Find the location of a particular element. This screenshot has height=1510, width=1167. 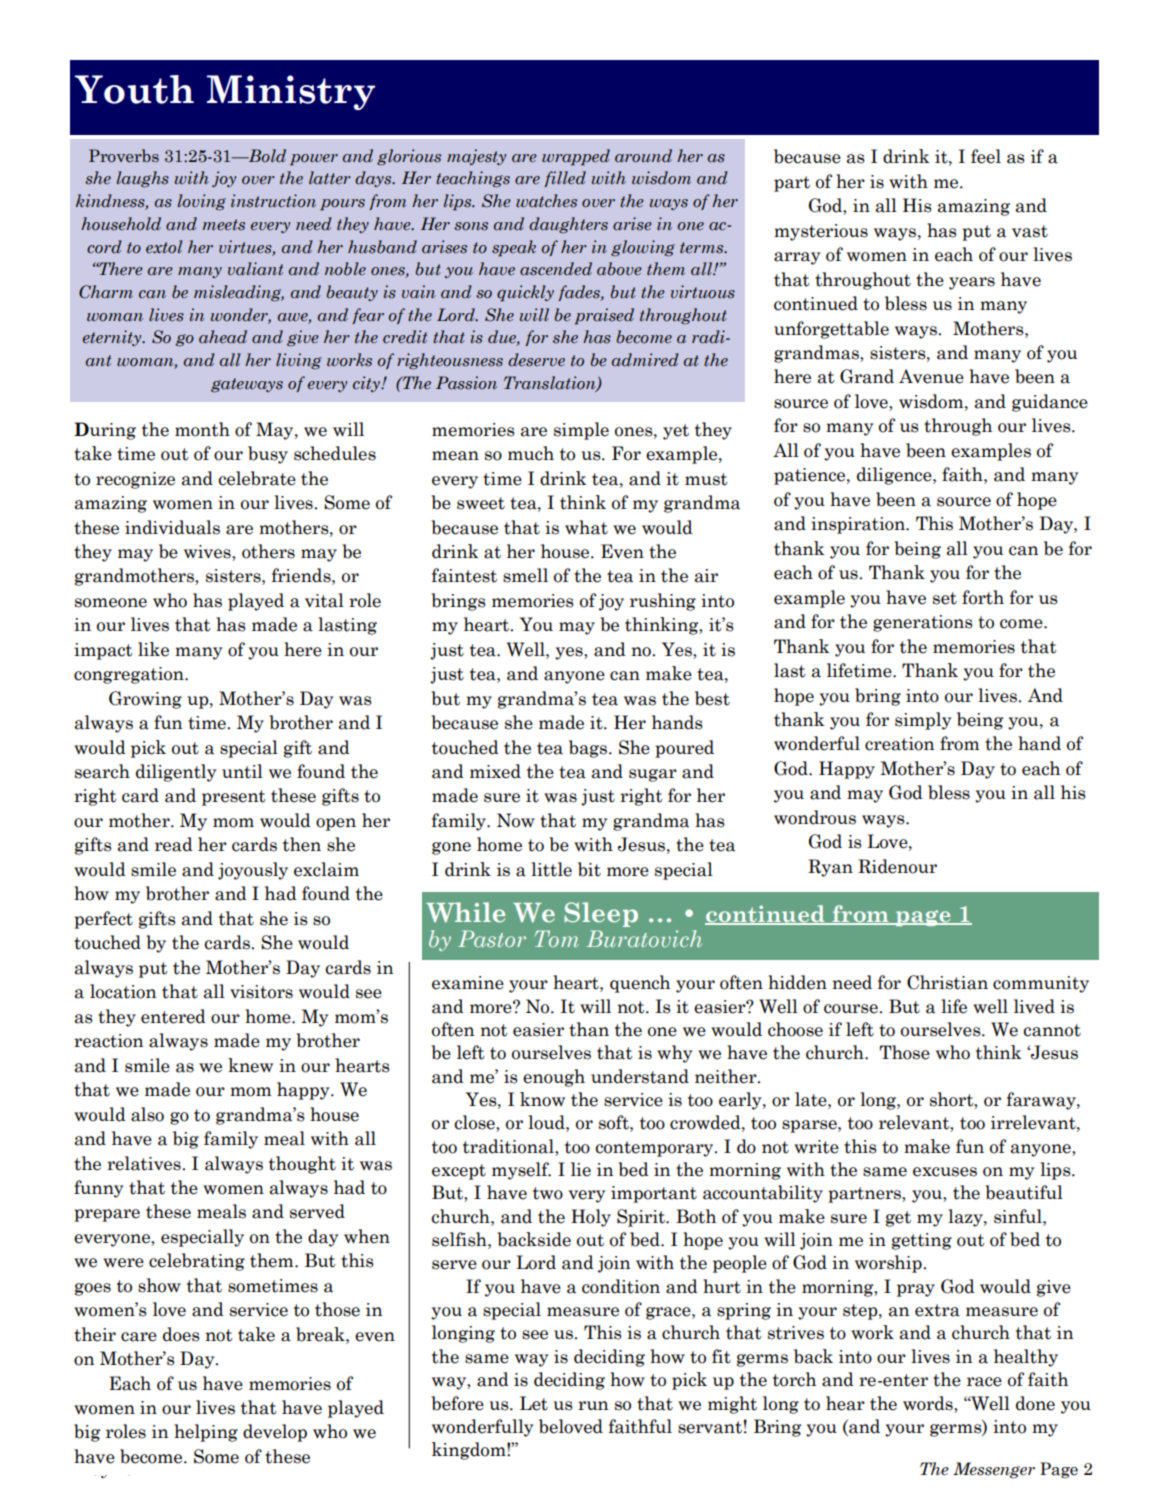

helping is located at coordinates (206, 1433).
